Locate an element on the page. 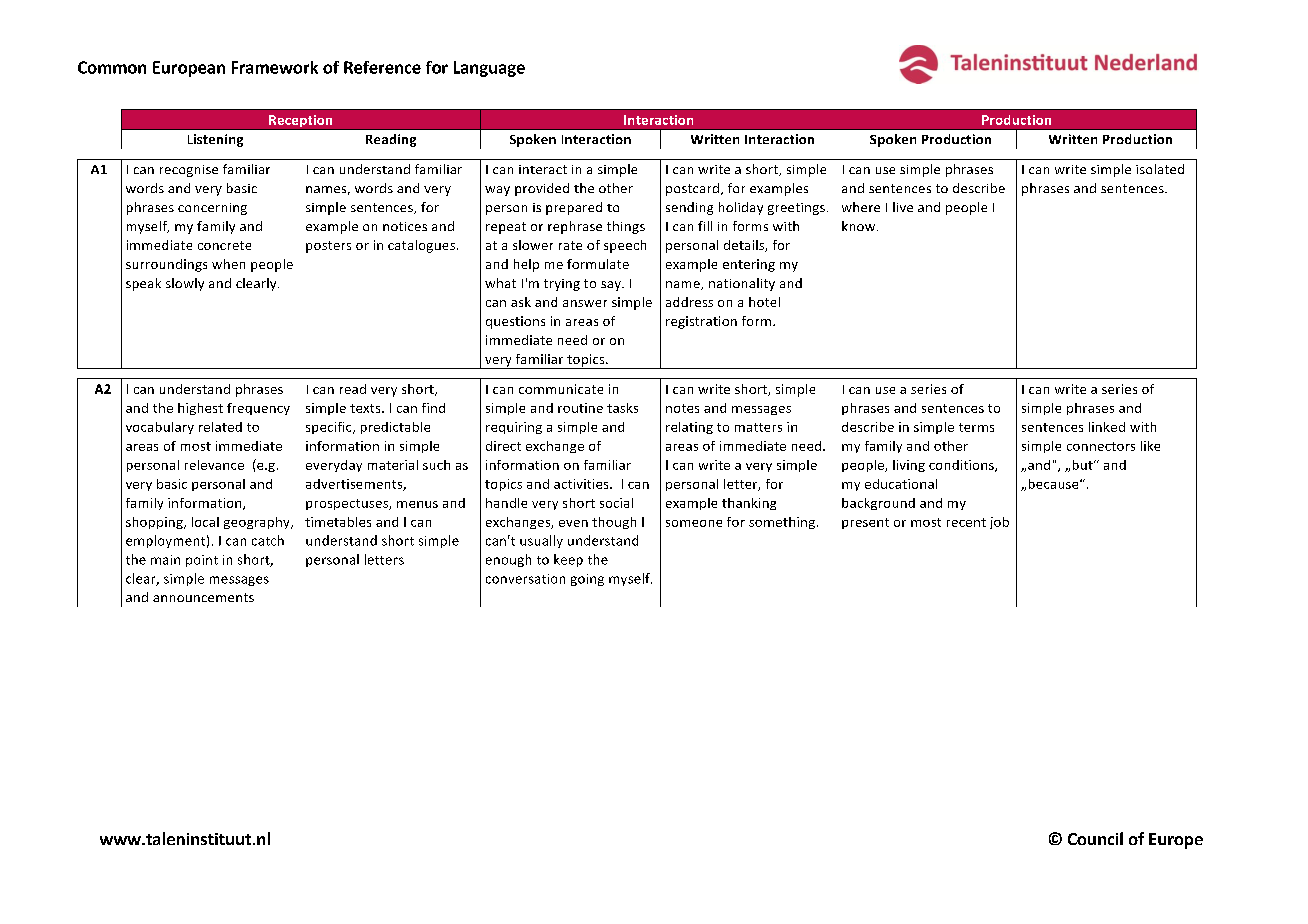 This page has width=1308, height=924. terms is located at coordinates (976, 427).
